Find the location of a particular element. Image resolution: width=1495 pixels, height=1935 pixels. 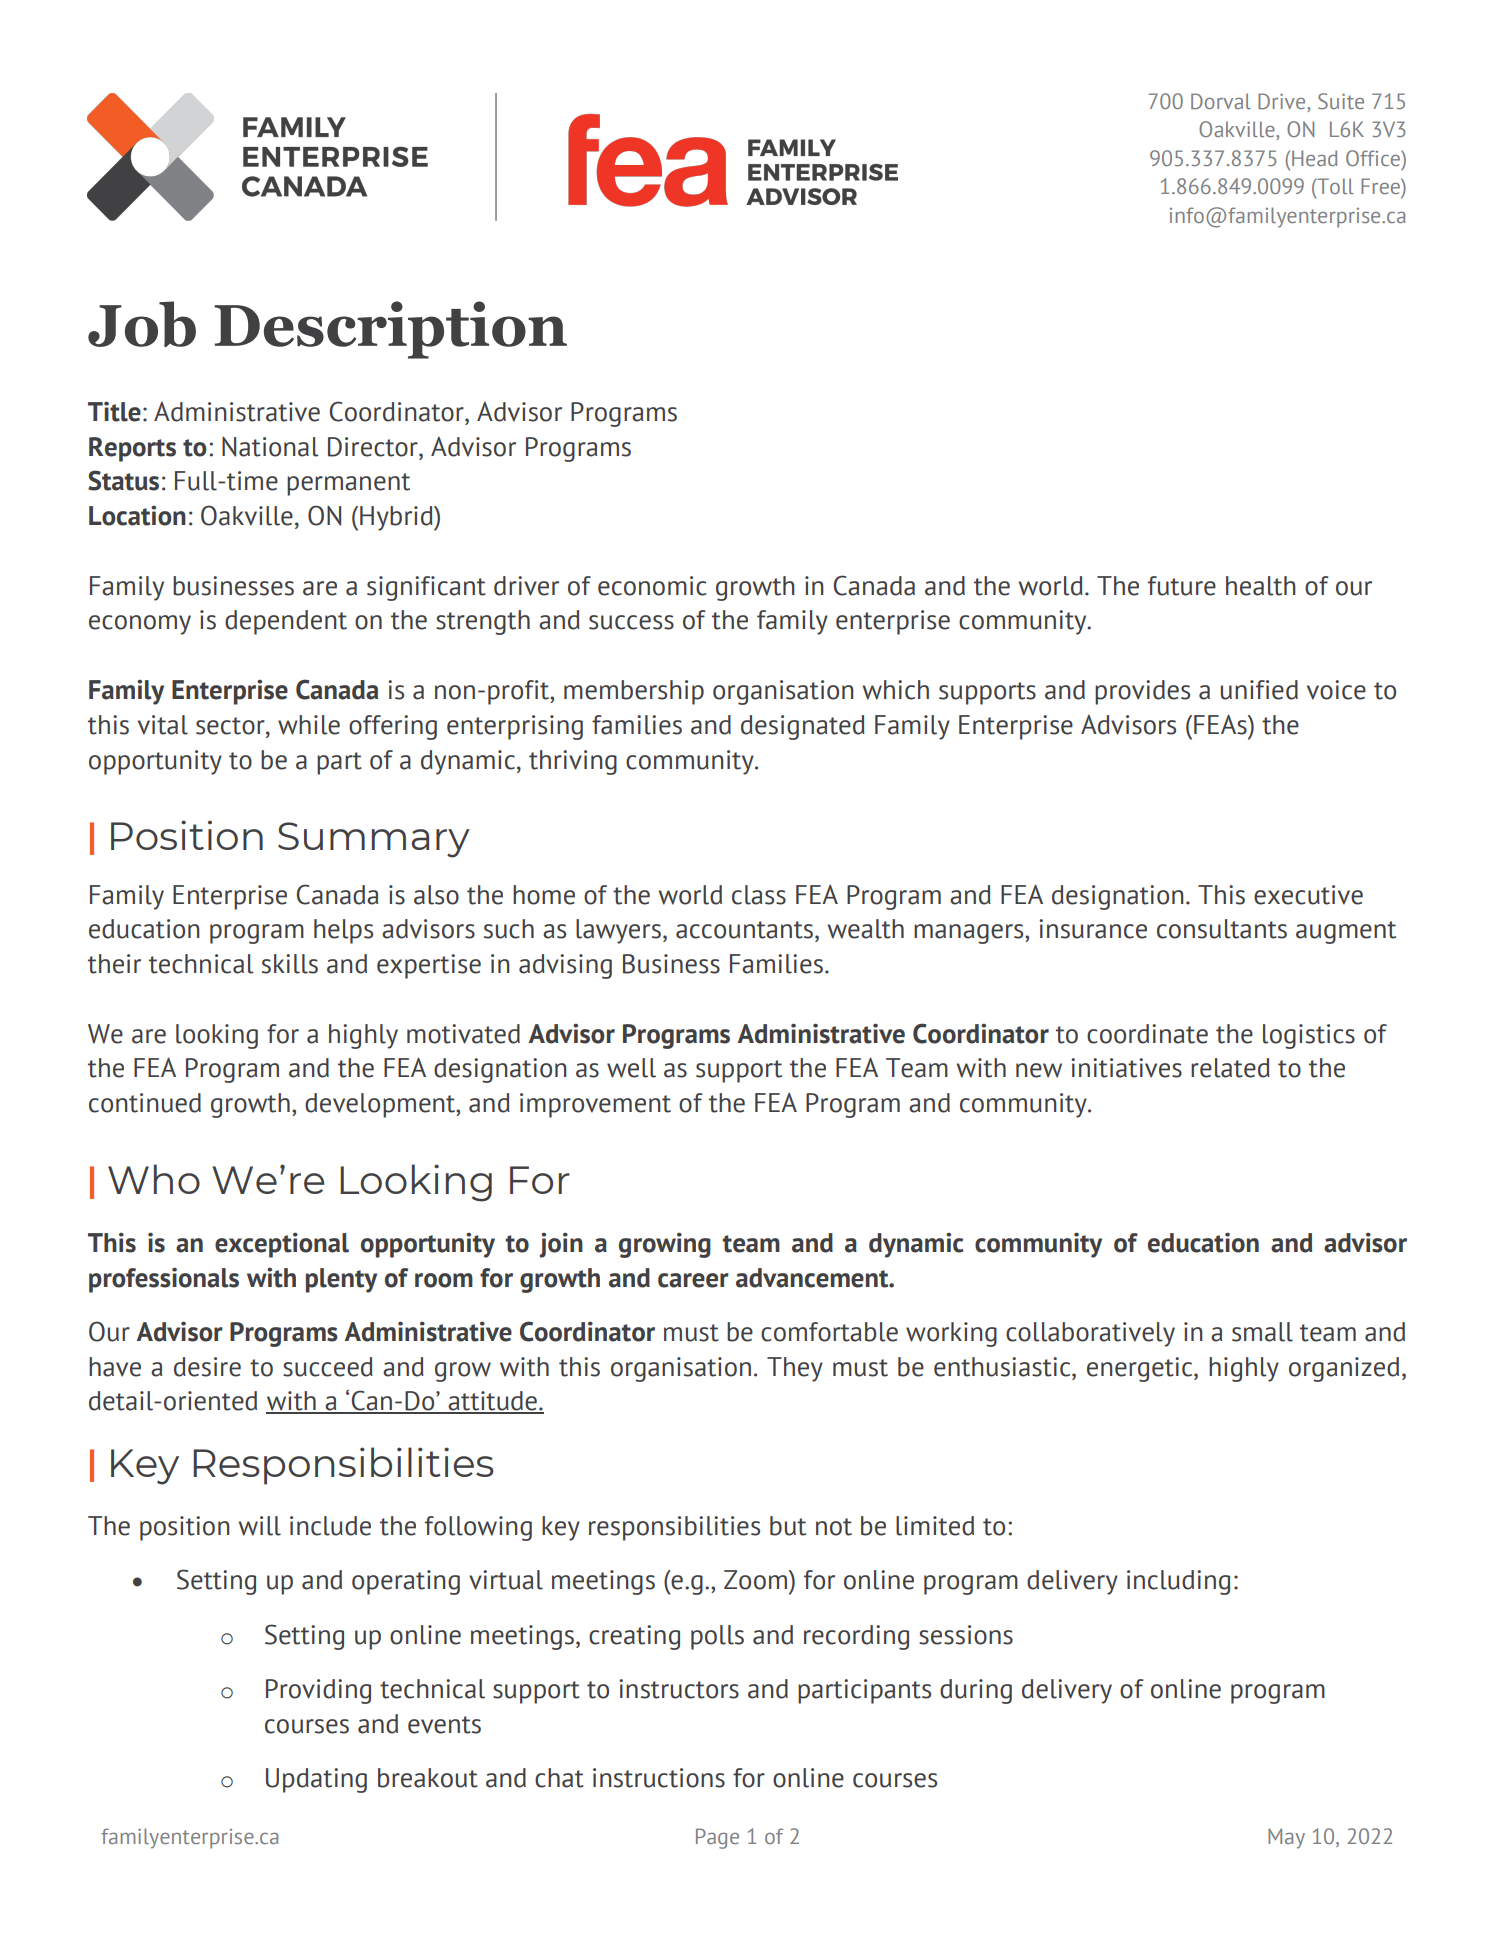

They is located at coordinates (795, 1369).
